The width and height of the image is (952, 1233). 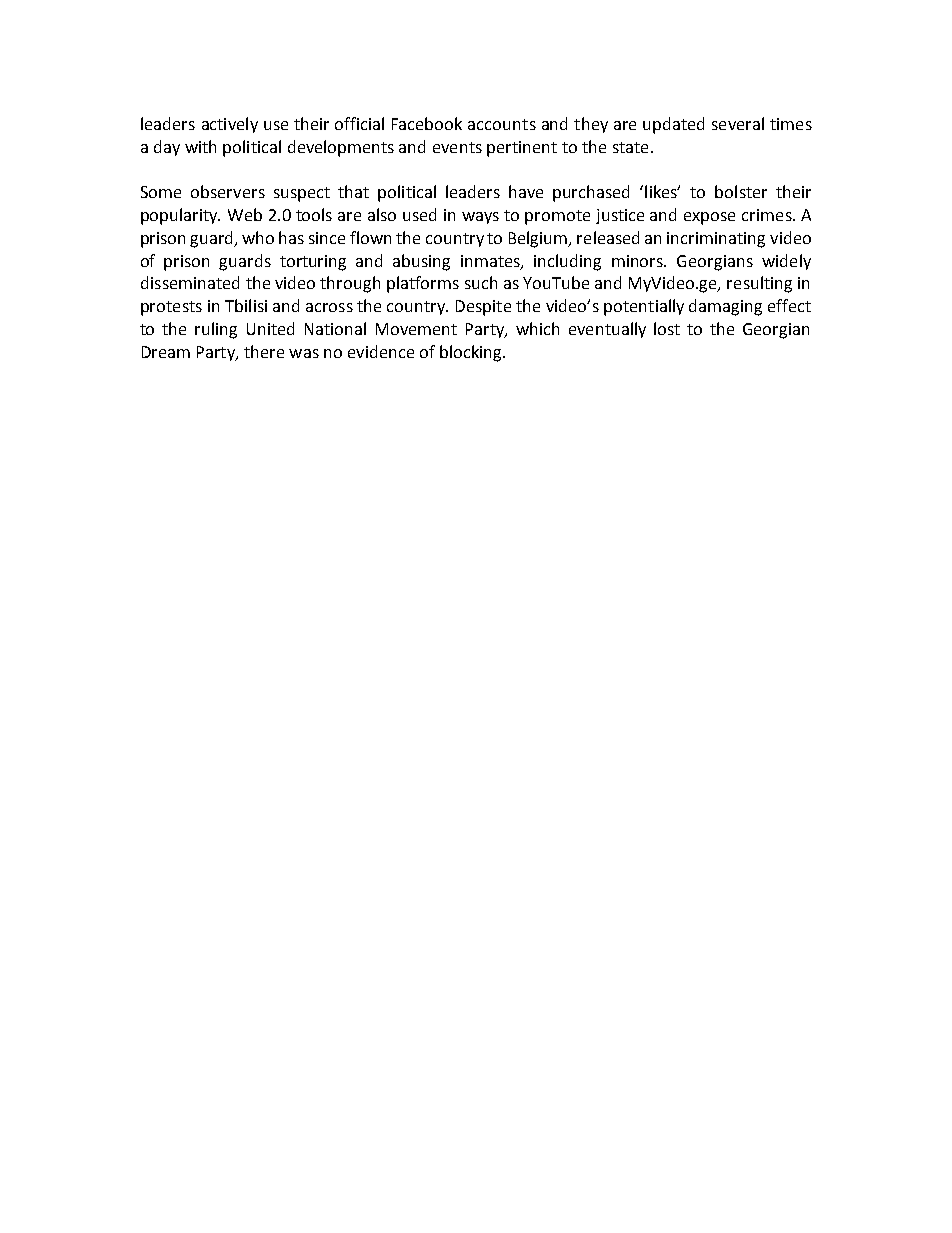 What do you see at coordinates (716, 240) in the image?
I see `incriminating` at bounding box center [716, 240].
